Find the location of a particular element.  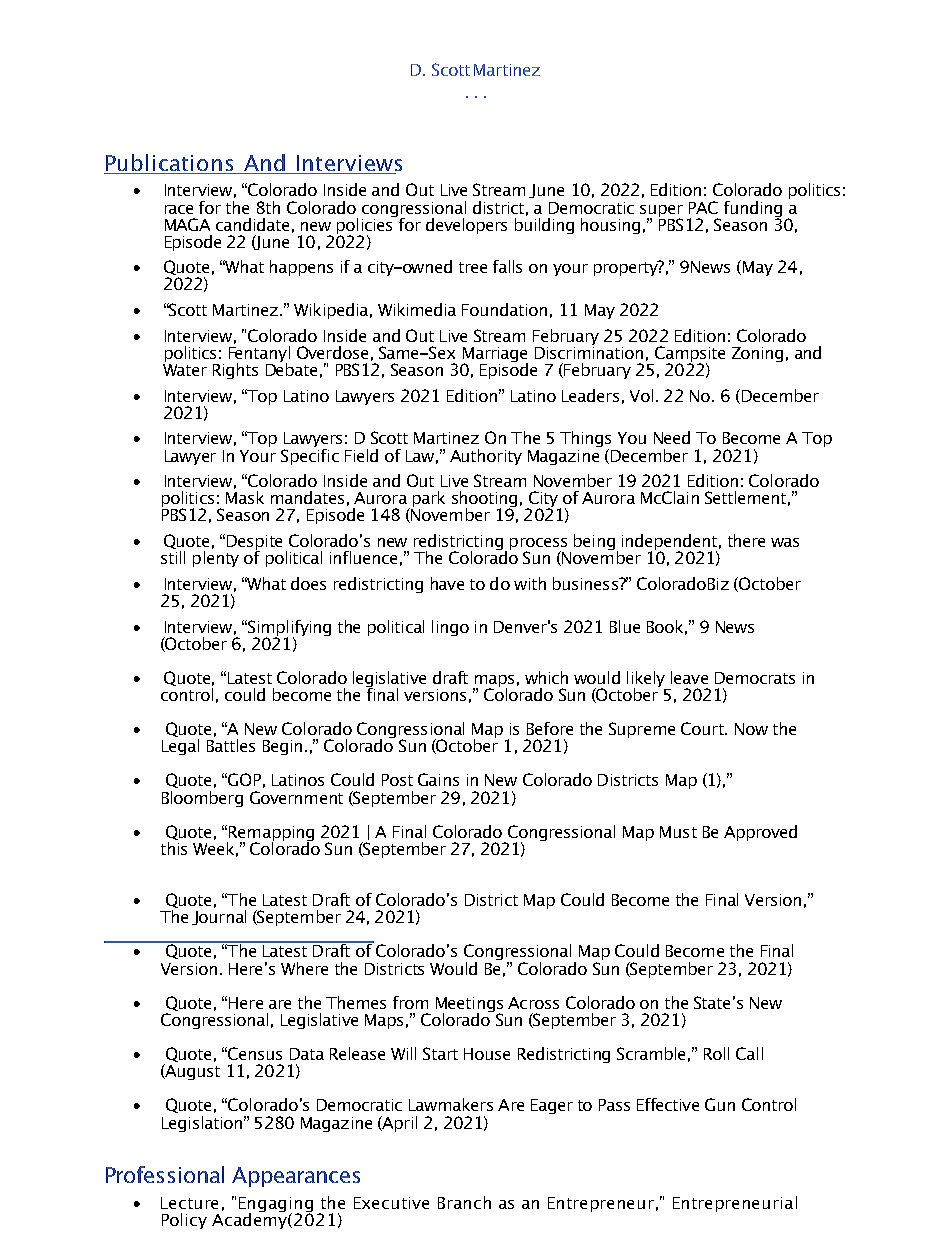

was is located at coordinates (785, 542).
